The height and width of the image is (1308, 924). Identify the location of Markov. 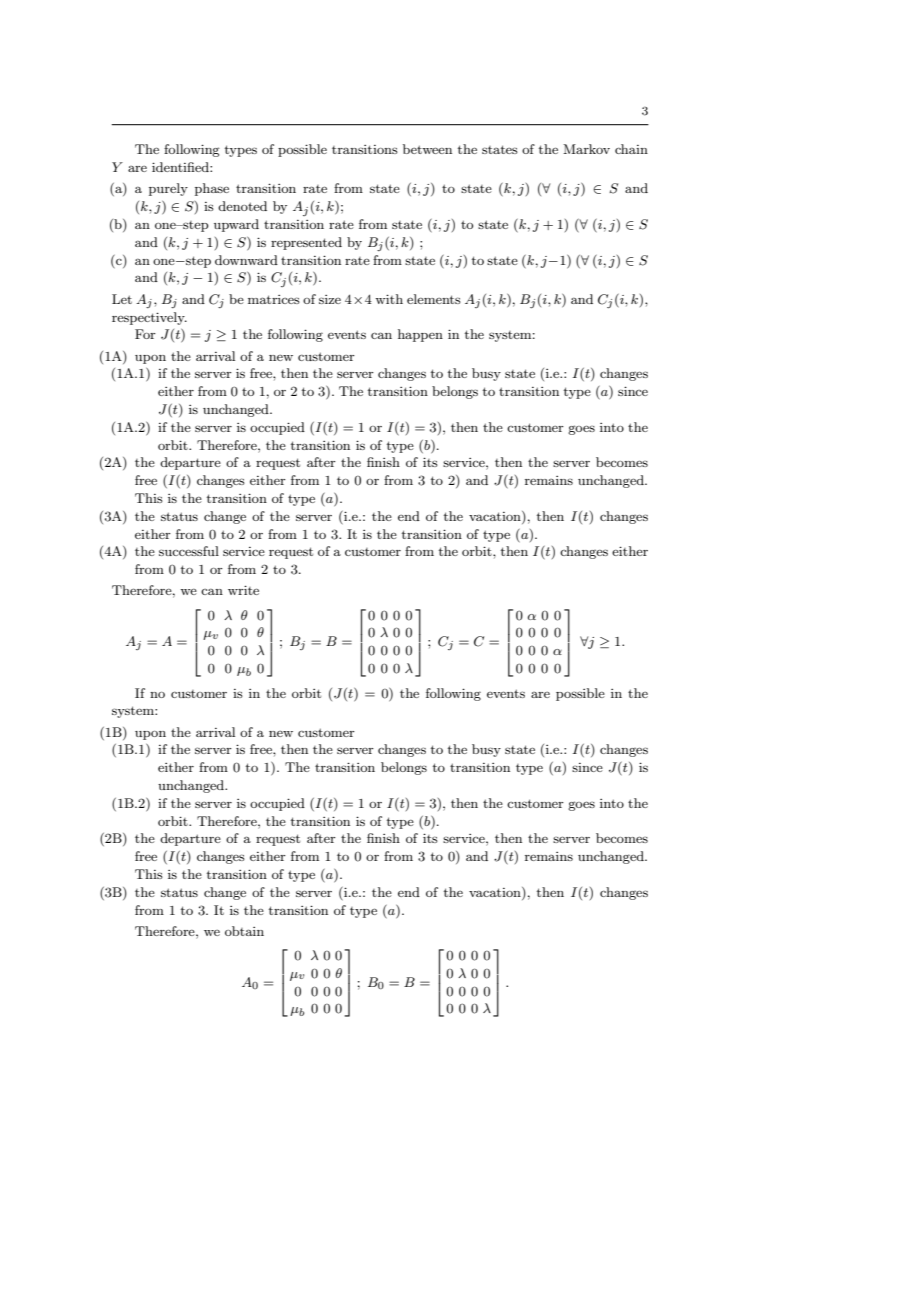
(586, 149).
